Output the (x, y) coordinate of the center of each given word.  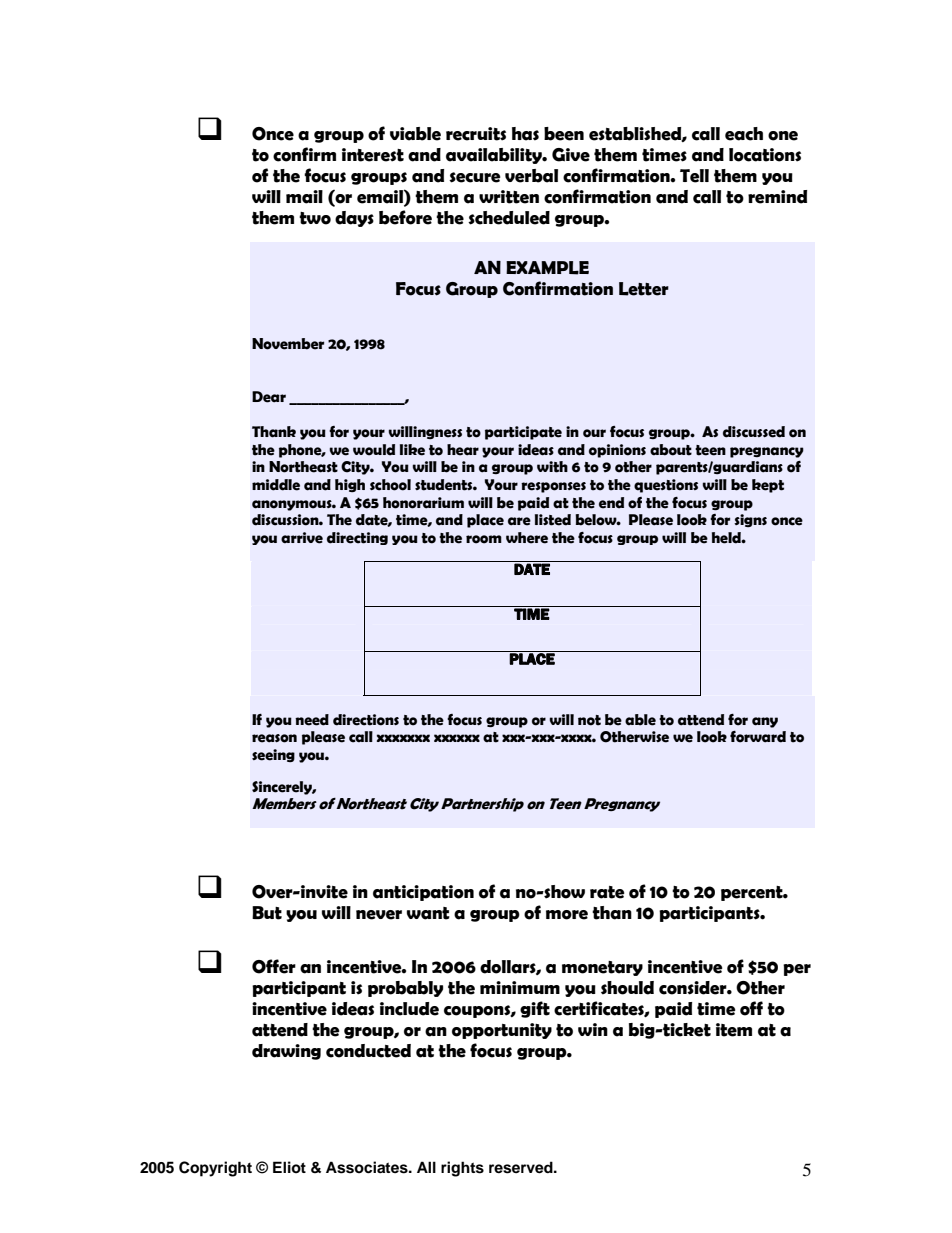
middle (276, 485)
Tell (694, 176)
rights (462, 1169)
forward (758, 737)
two (315, 218)
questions (666, 486)
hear (463, 450)
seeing (273, 755)
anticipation (423, 893)
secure (475, 177)
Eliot (289, 1167)
